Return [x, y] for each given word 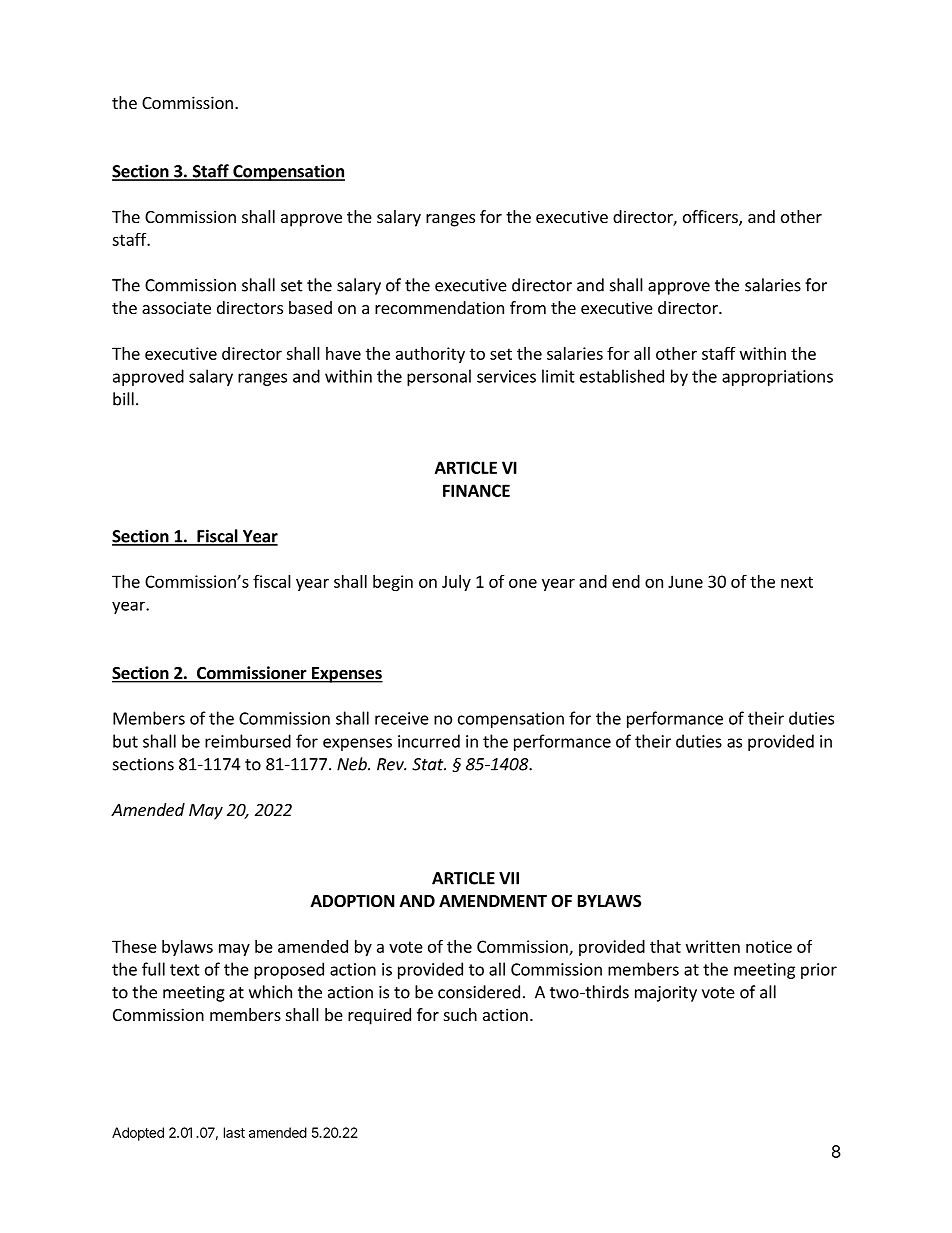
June [685, 581]
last [234, 1132]
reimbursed [248, 741]
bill [123, 399]
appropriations [777, 378]
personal [439, 377]
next [797, 582]
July [456, 583]
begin [393, 583]
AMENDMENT [493, 901]
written [713, 946]
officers [711, 218]
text [185, 970]
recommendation [439, 307]
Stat [429, 764]
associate [176, 307]
